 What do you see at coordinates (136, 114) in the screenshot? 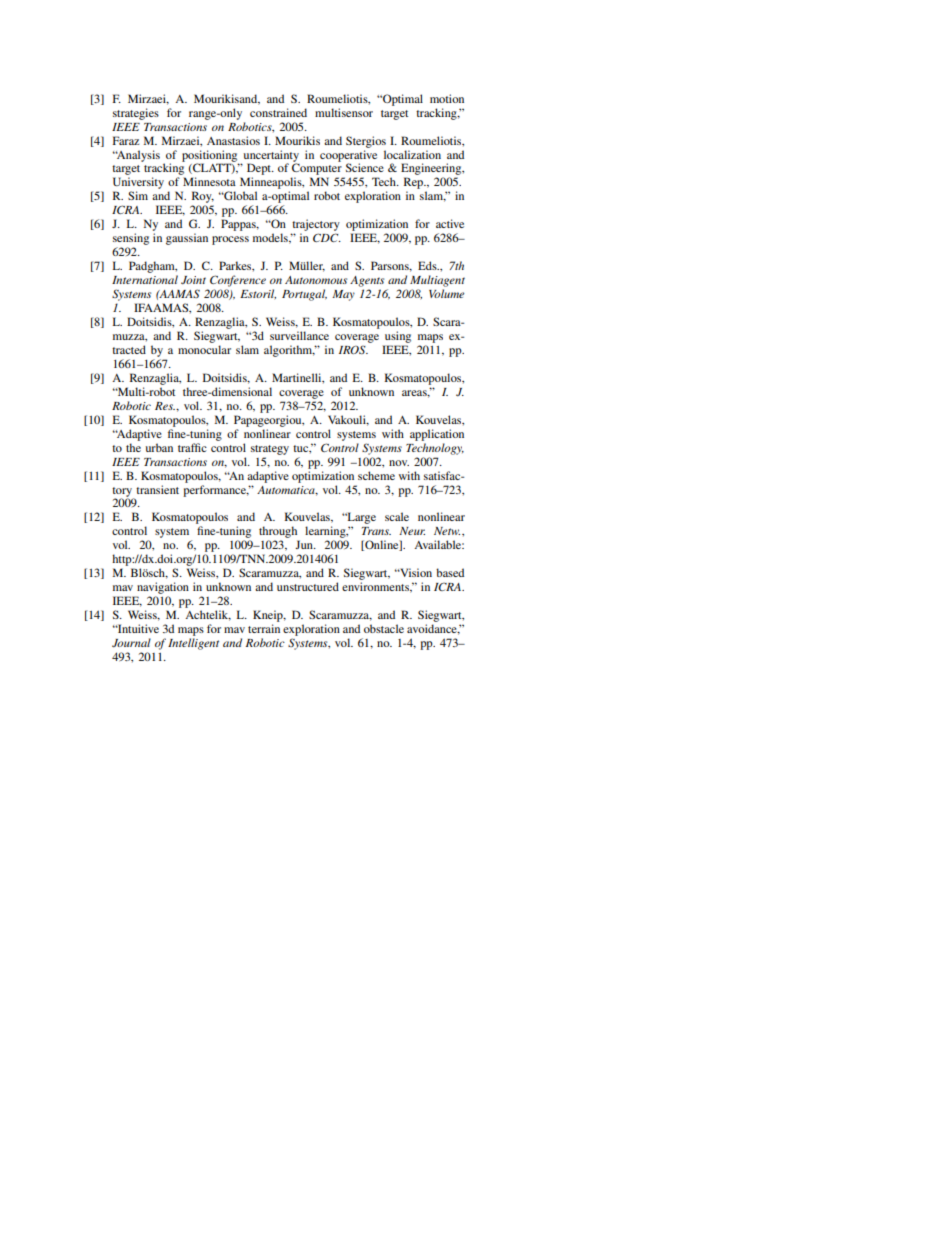
I see `strategies` at bounding box center [136, 114].
